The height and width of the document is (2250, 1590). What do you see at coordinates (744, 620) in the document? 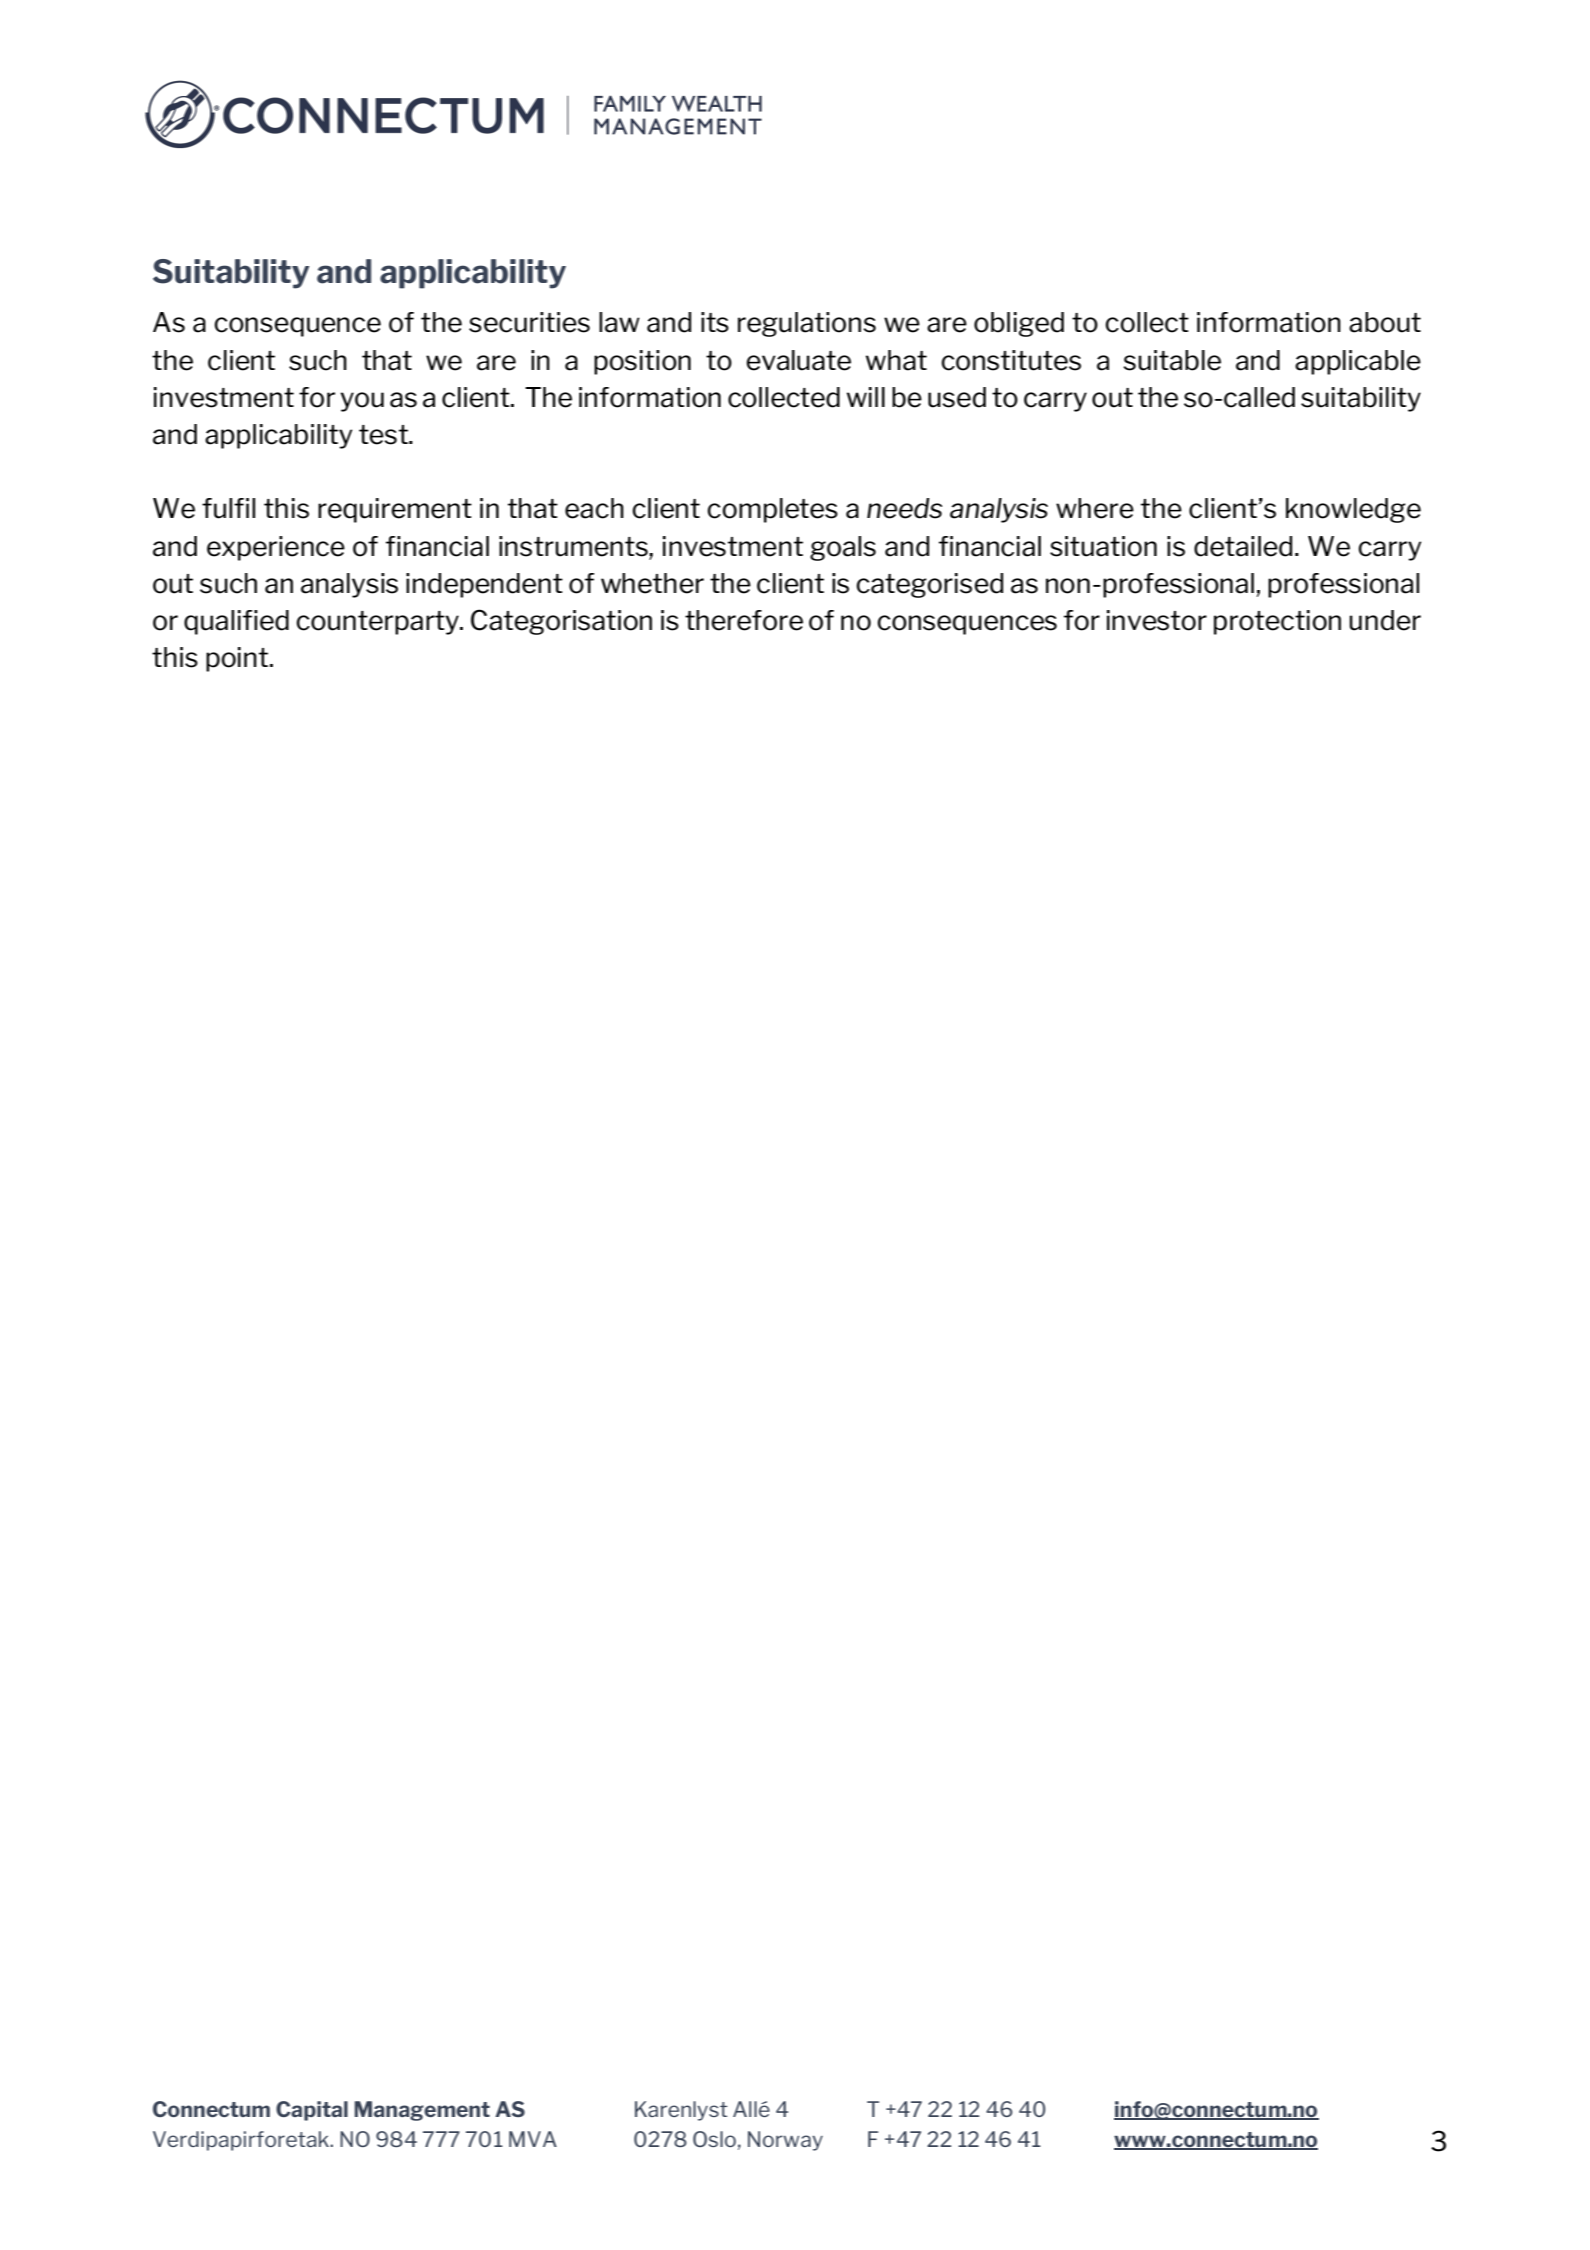
I see `therefore` at bounding box center [744, 620].
